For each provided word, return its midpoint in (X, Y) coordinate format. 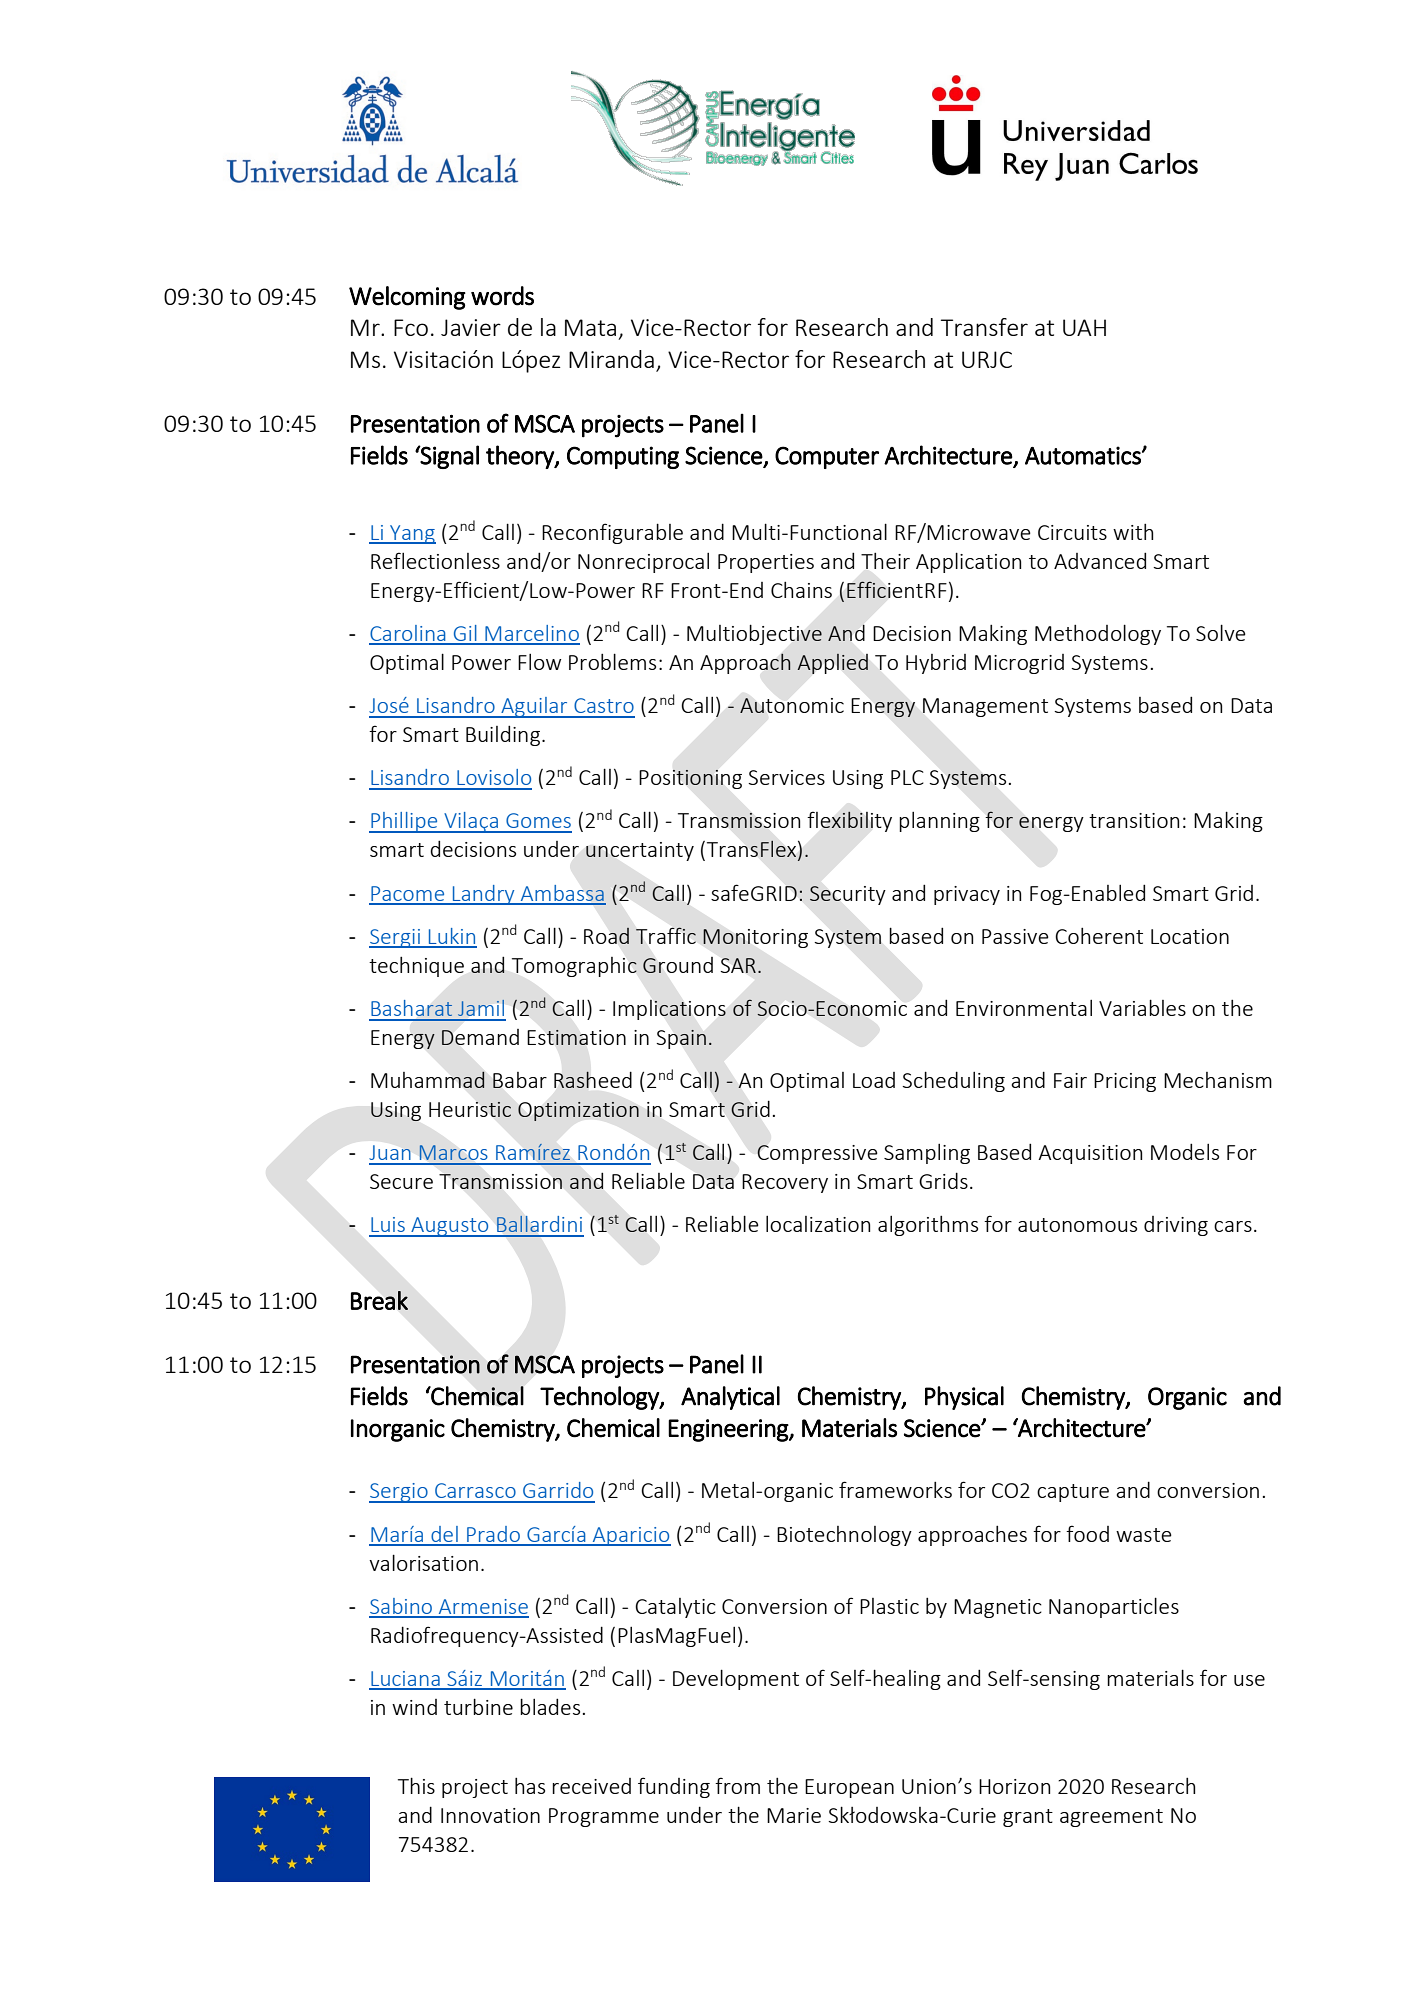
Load (874, 1080)
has (530, 1786)
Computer (827, 457)
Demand (480, 1037)
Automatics (1084, 455)
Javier (471, 327)
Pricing (1125, 1082)
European (849, 1788)
